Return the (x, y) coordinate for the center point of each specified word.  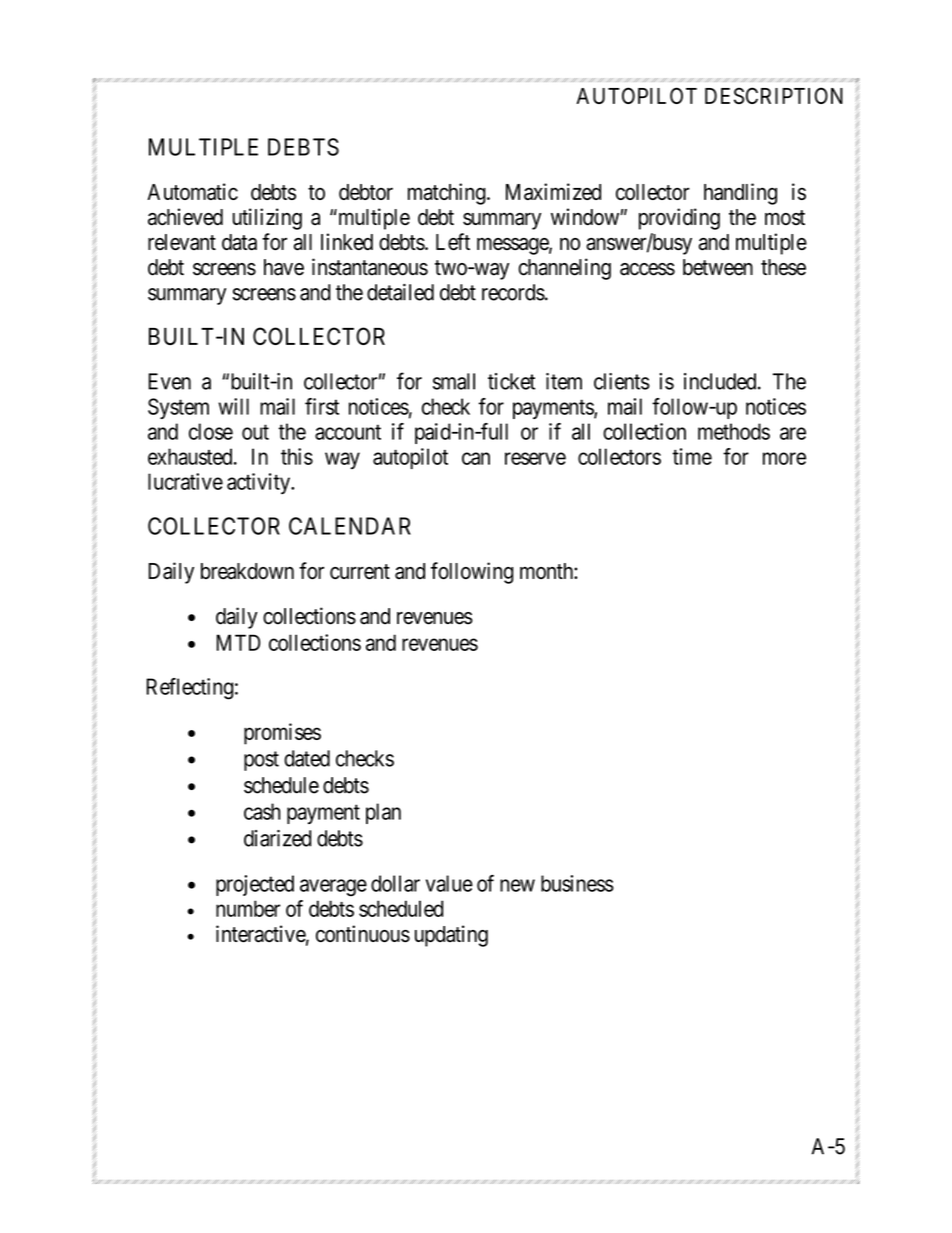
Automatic (192, 191)
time (692, 456)
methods (734, 431)
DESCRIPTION (774, 95)
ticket (511, 381)
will (233, 406)
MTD (238, 642)
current (360, 572)
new (517, 885)
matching (448, 194)
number (248, 908)
